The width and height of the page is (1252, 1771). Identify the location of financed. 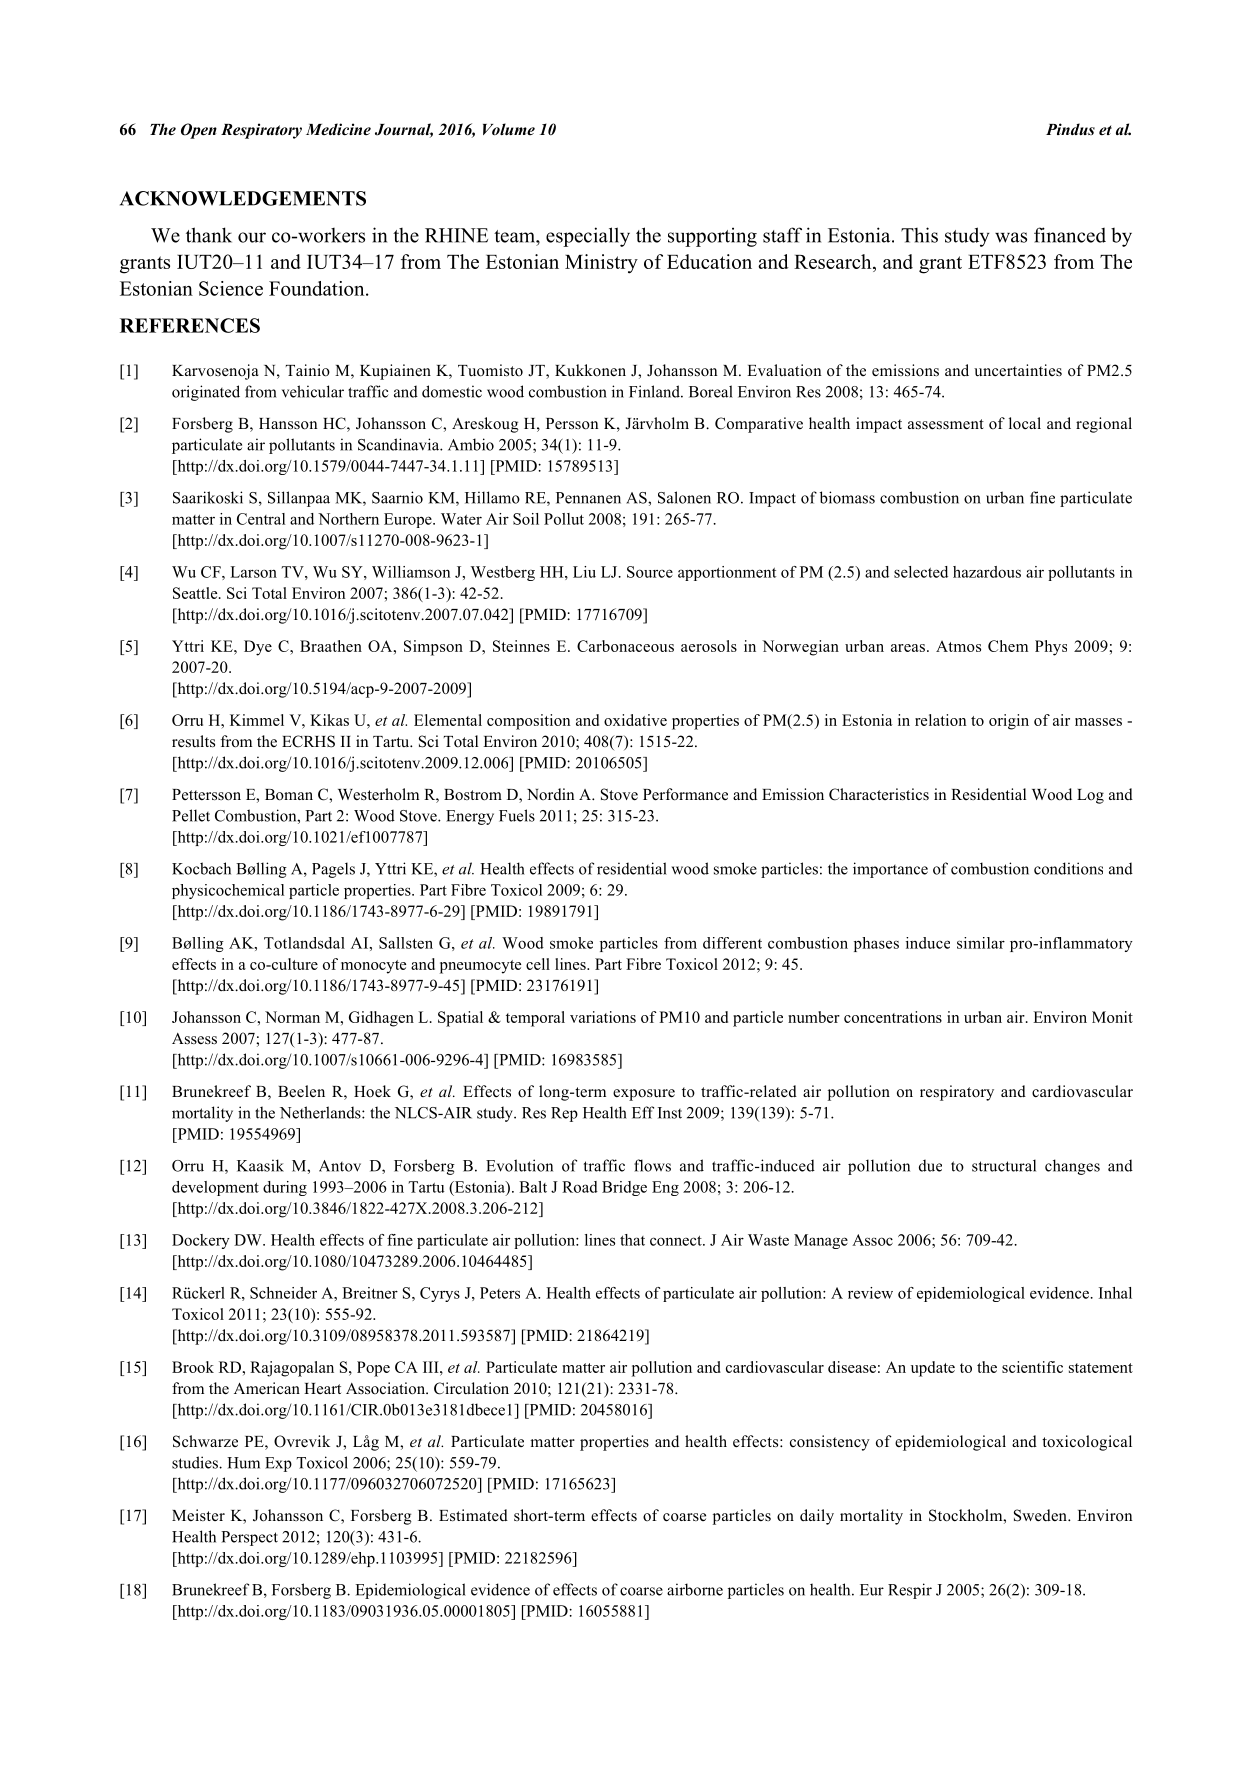
(1070, 235).
